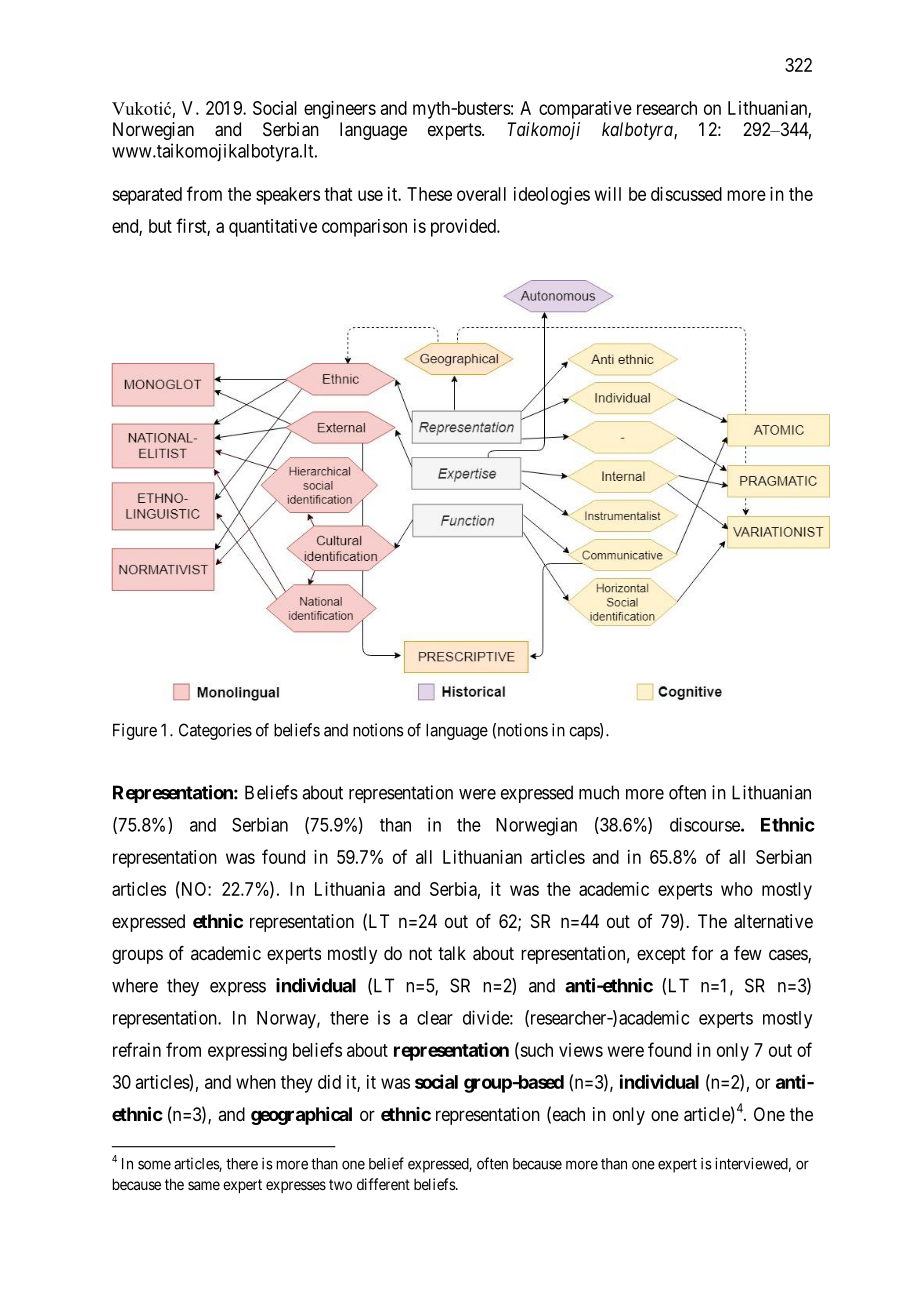  I want to click on discourse, so click(706, 824).
